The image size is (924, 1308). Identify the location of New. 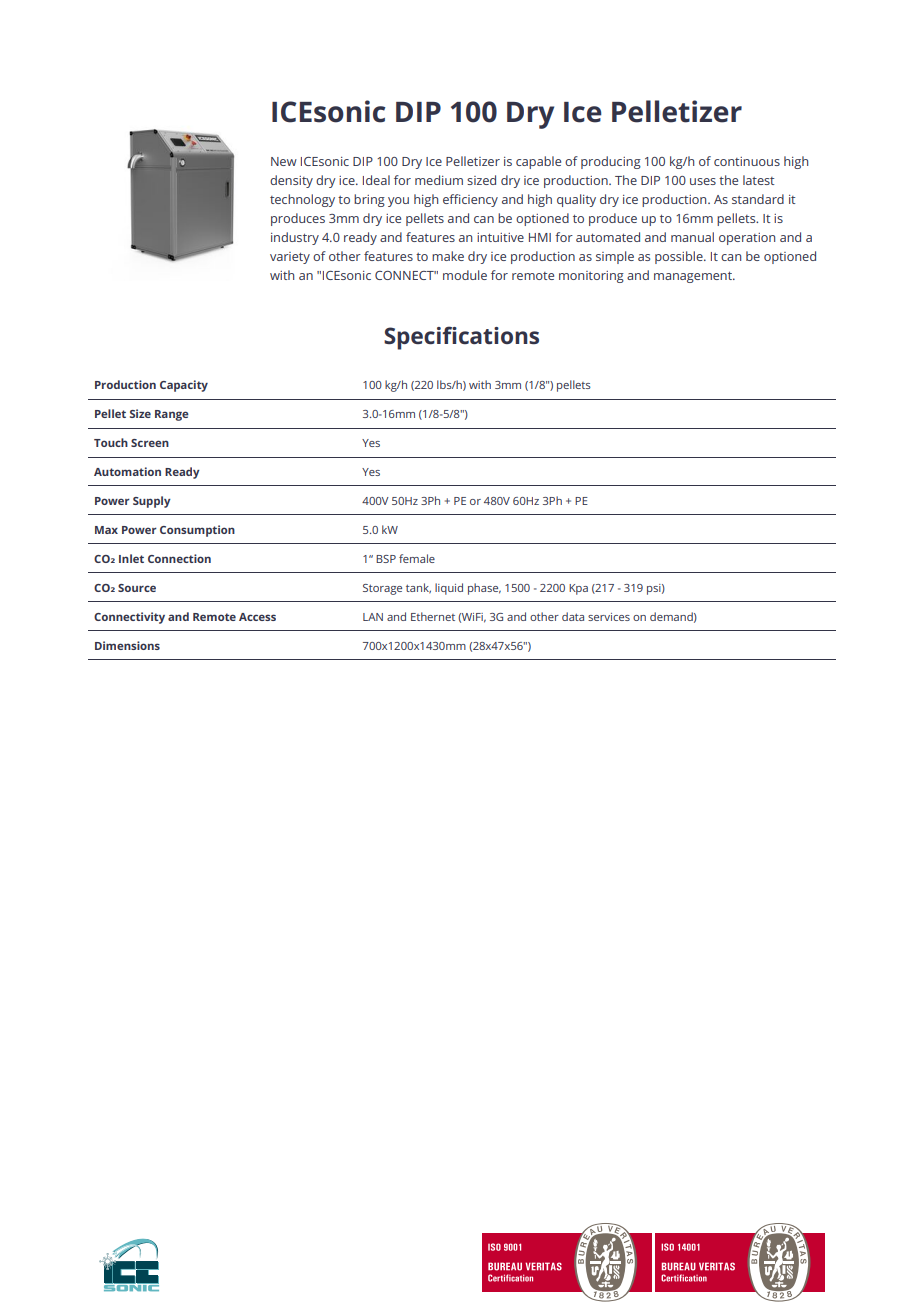
(284, 161).
